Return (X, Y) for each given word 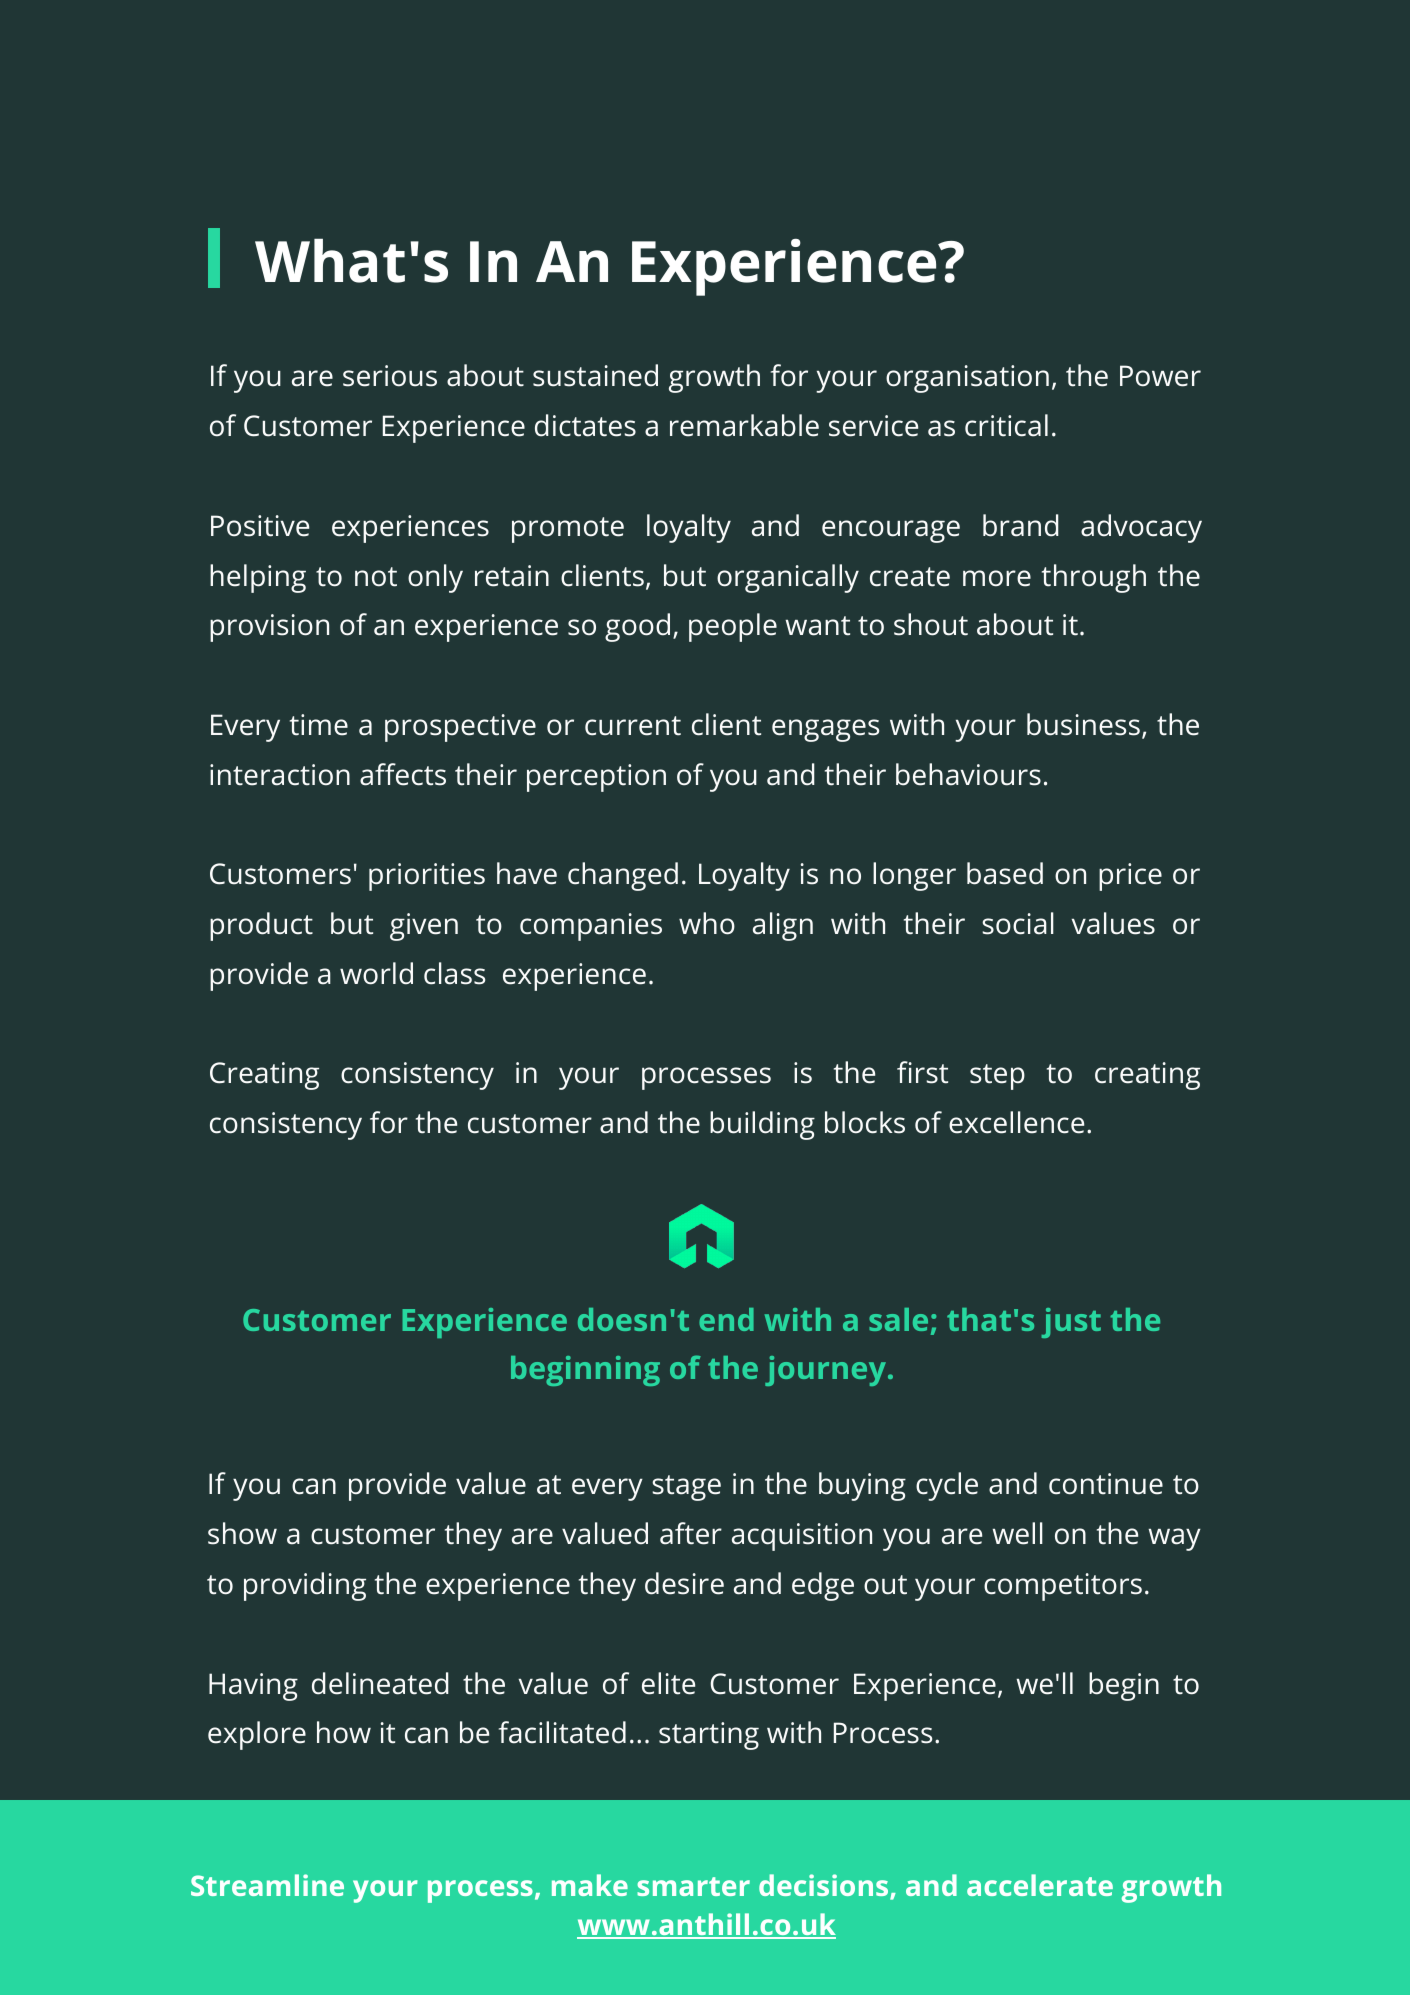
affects (403, 774)
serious (390, 376)
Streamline (267, 1885)
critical (1006, 425)
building (762, 1125)
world (376, 973)
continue (1106, 1484)
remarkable (744, 425)
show (242, 1533)
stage (686, 1488)
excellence (1016, 1122)
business (1083, 724)
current (633, 726)
